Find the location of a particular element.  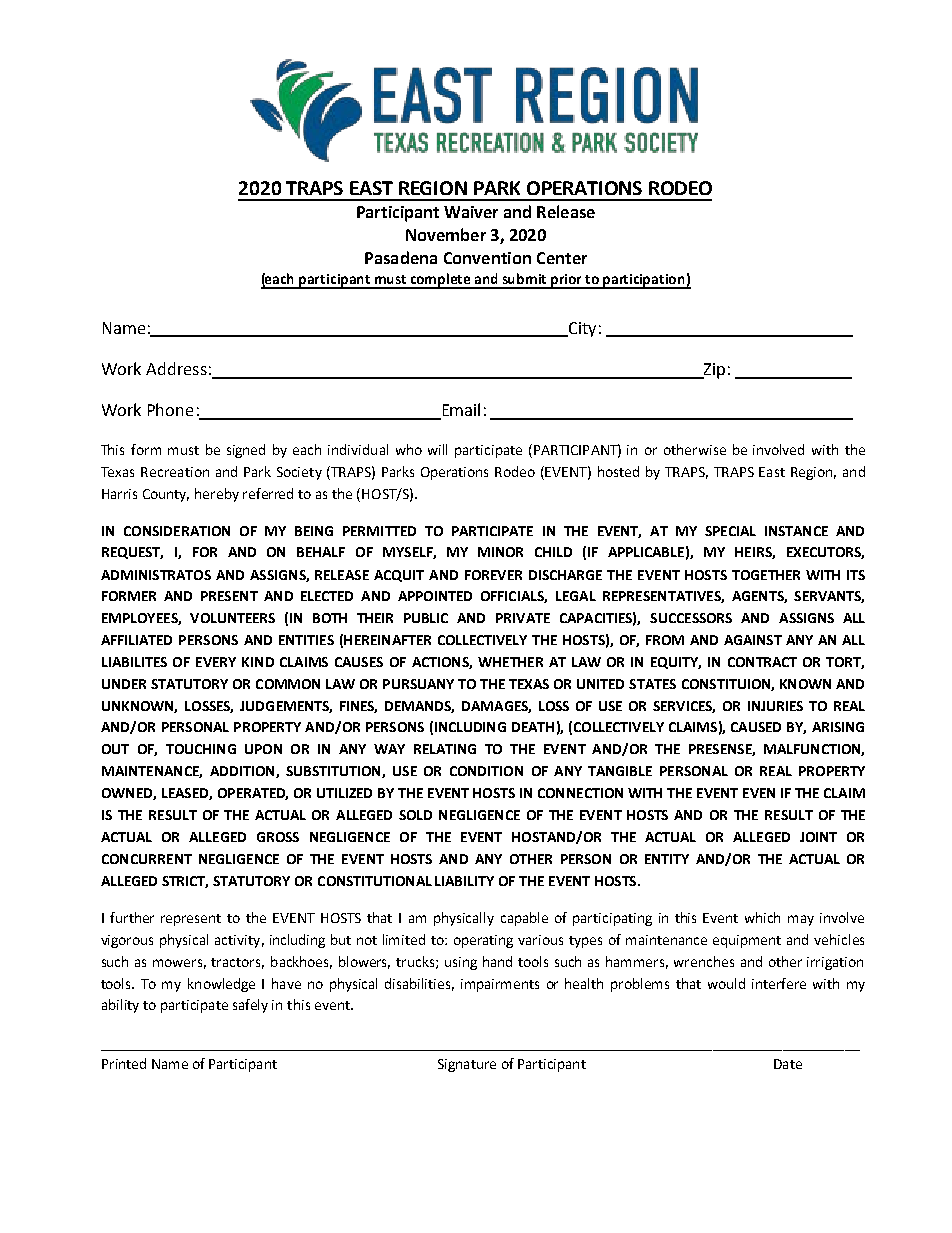

JOINT is located at coordinates (818, 837).
